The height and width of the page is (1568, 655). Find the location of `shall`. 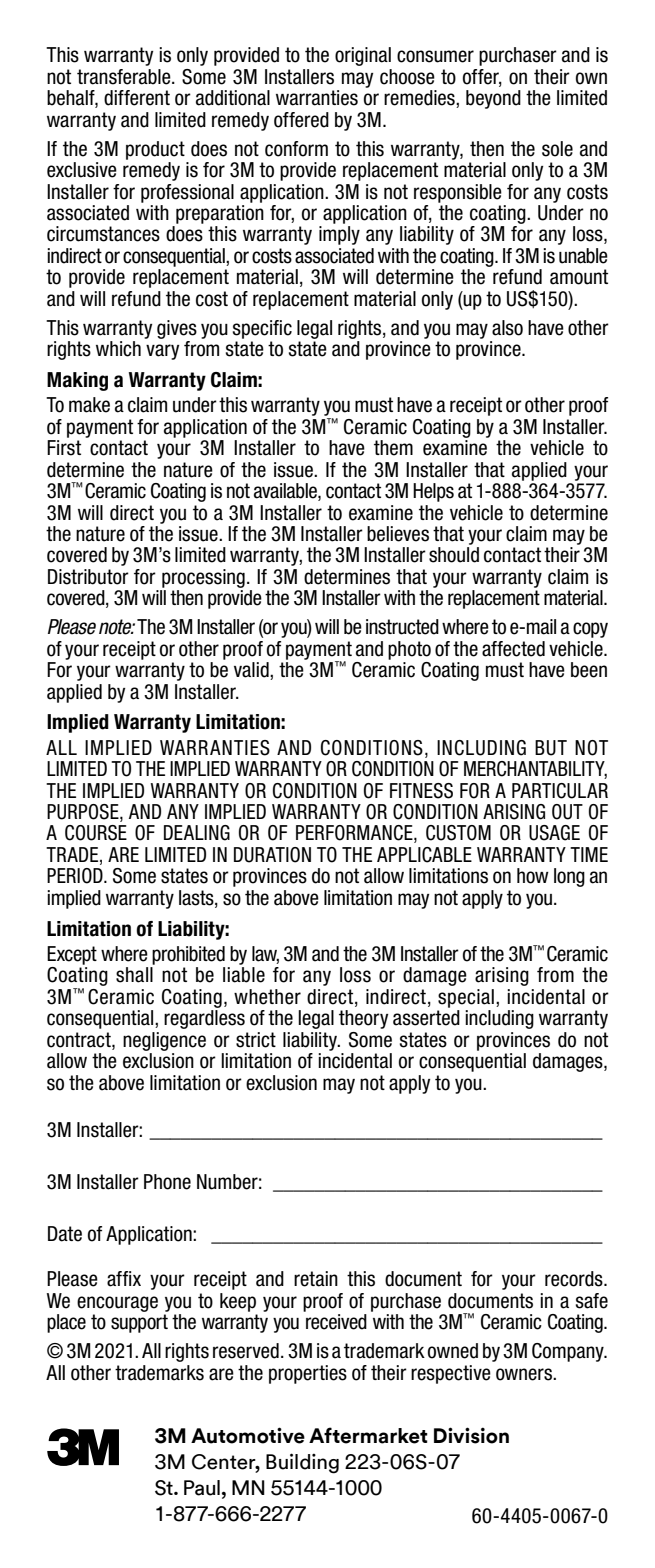

shall is located at coordinates (134, 975).
